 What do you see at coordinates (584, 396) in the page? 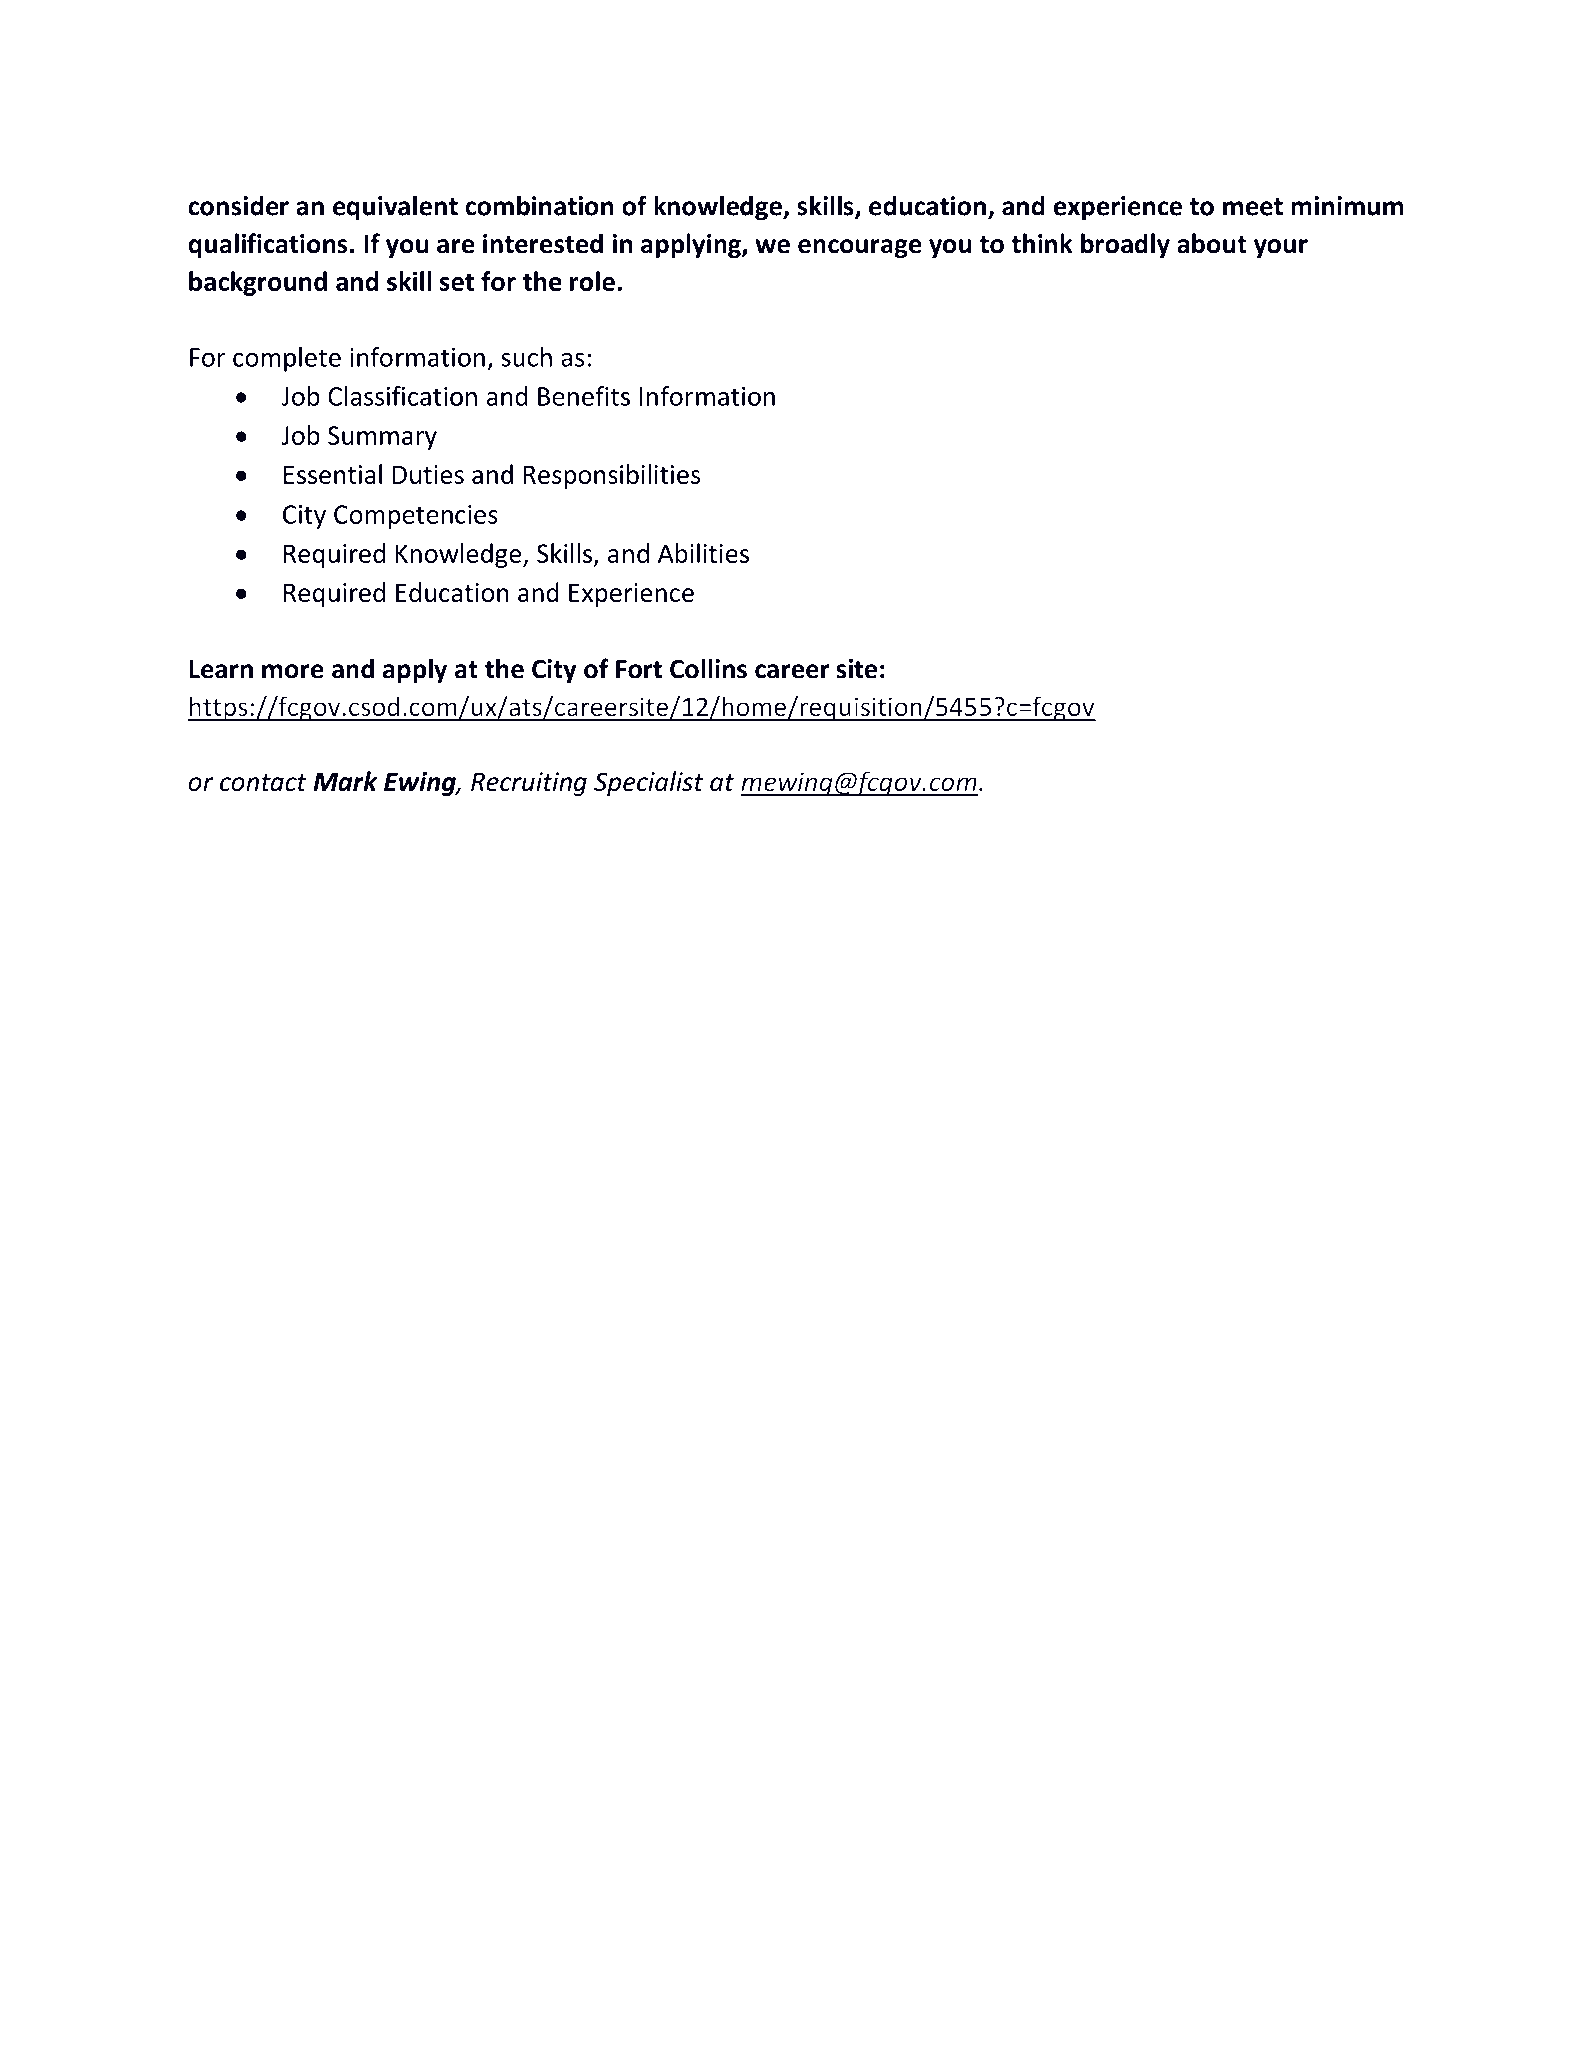
I see `Benefits` at bounding box center [584, 396].
